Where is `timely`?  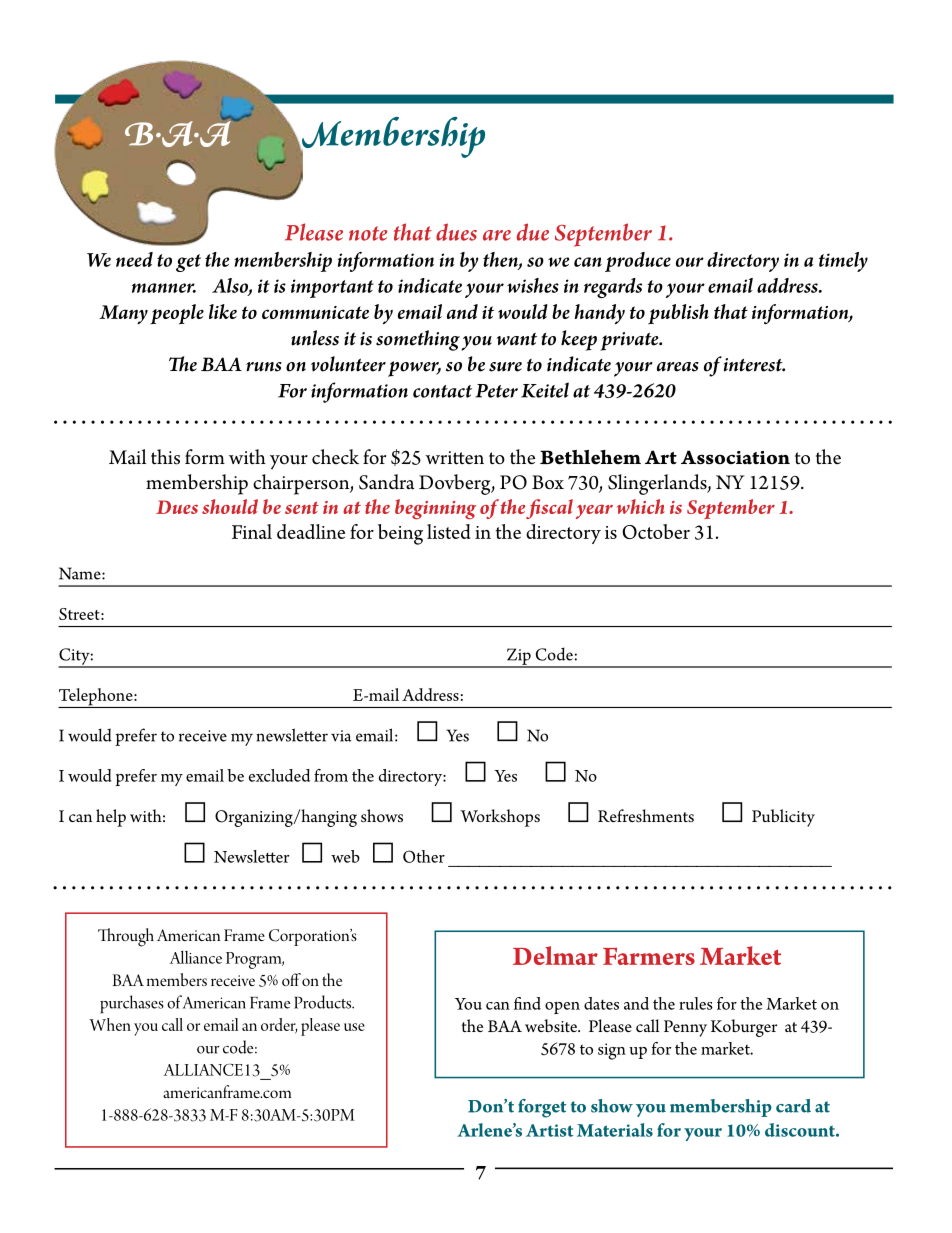
timely is located at coordinates (843, 262).
